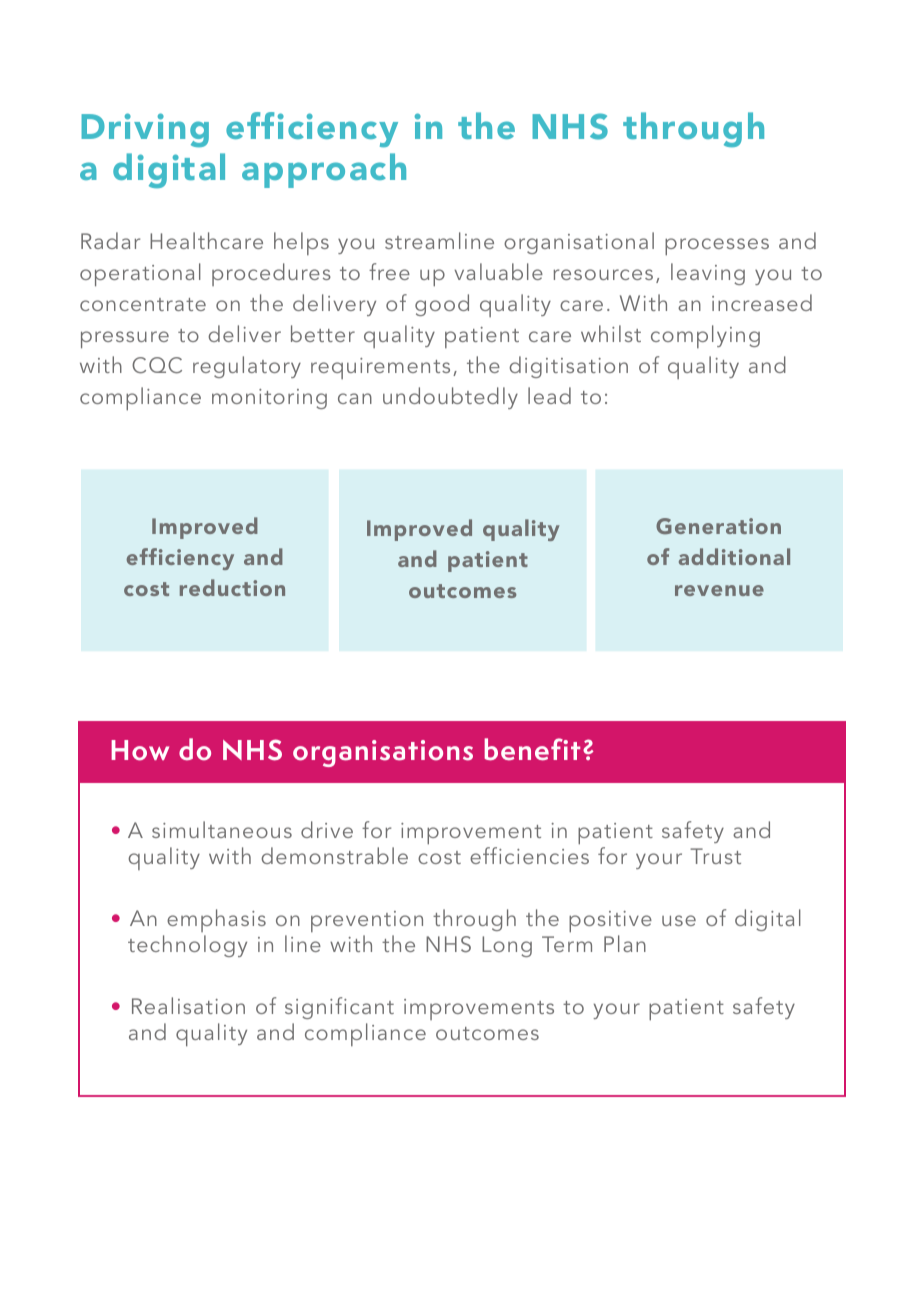 The height and width of the document is (1311, 924). Describe the element at coordinates (625, 943) in the document. I see `Plan` at that location.
